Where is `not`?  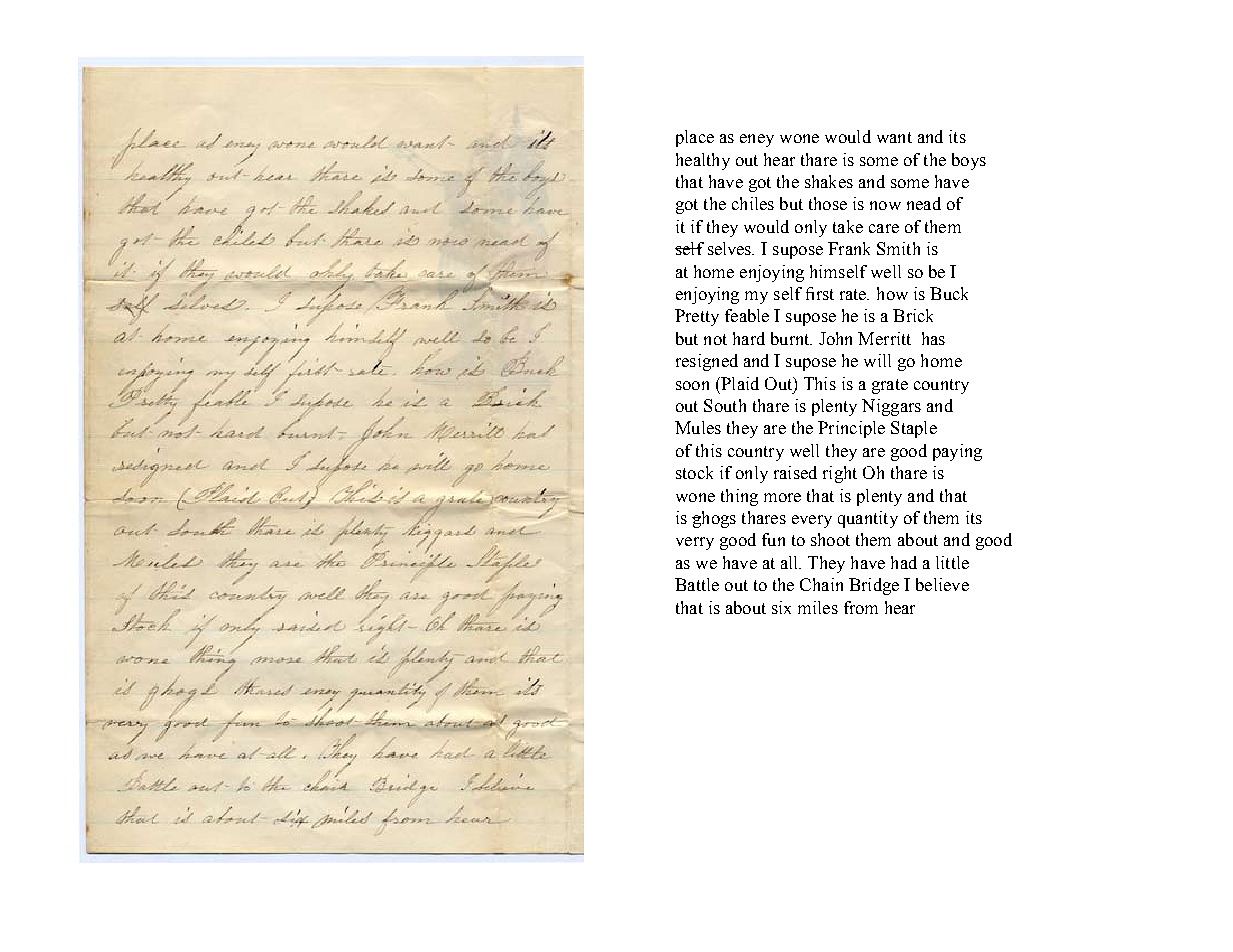
not is located at coordinates (715, 339).
